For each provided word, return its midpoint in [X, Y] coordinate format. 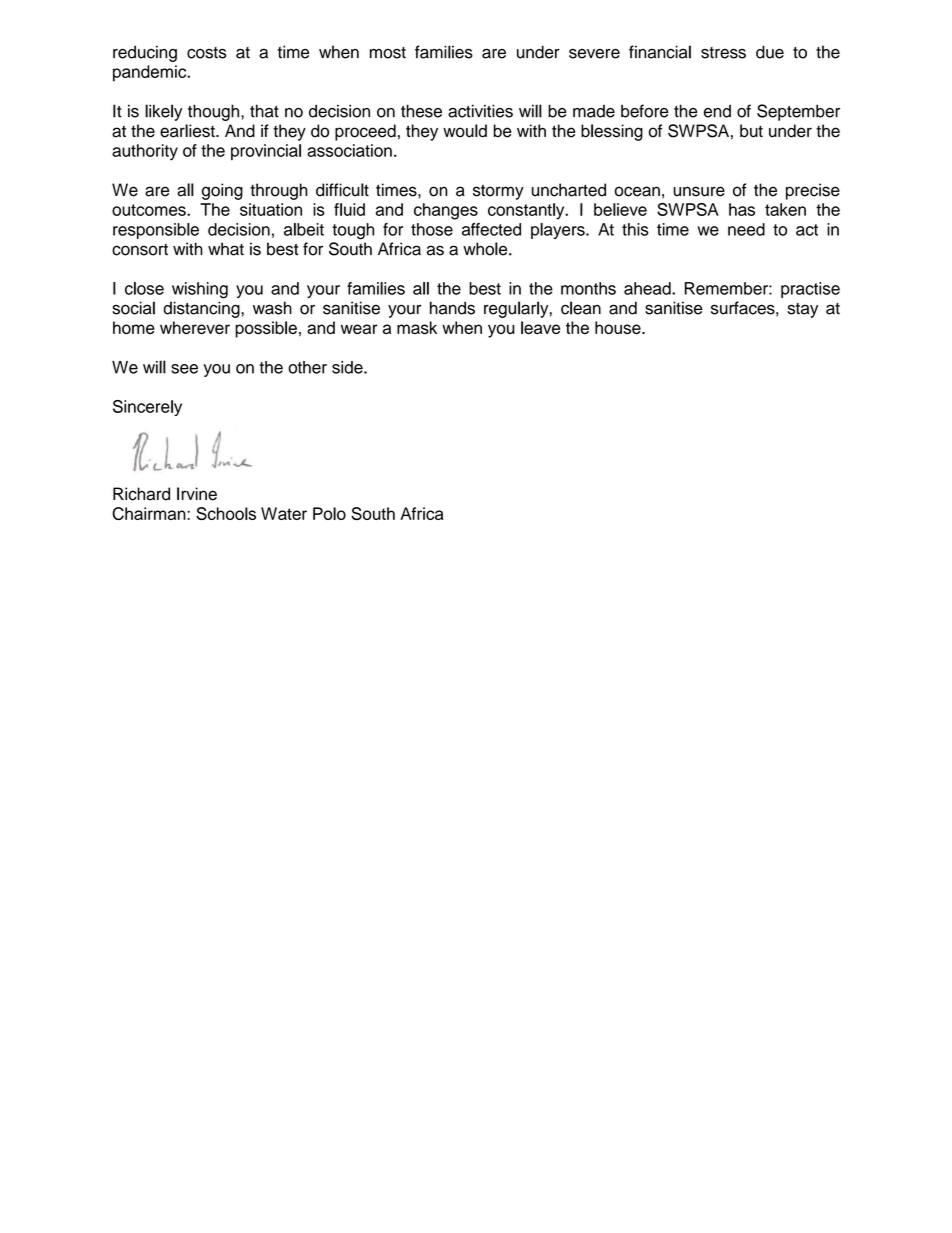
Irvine [197, 494]
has [742, 209]
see [184, 369]
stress [723, 53]
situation [271, 209]
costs [207, 53]
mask [417, 327]
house [619, 327]
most [388, 53]
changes [446, 211]
